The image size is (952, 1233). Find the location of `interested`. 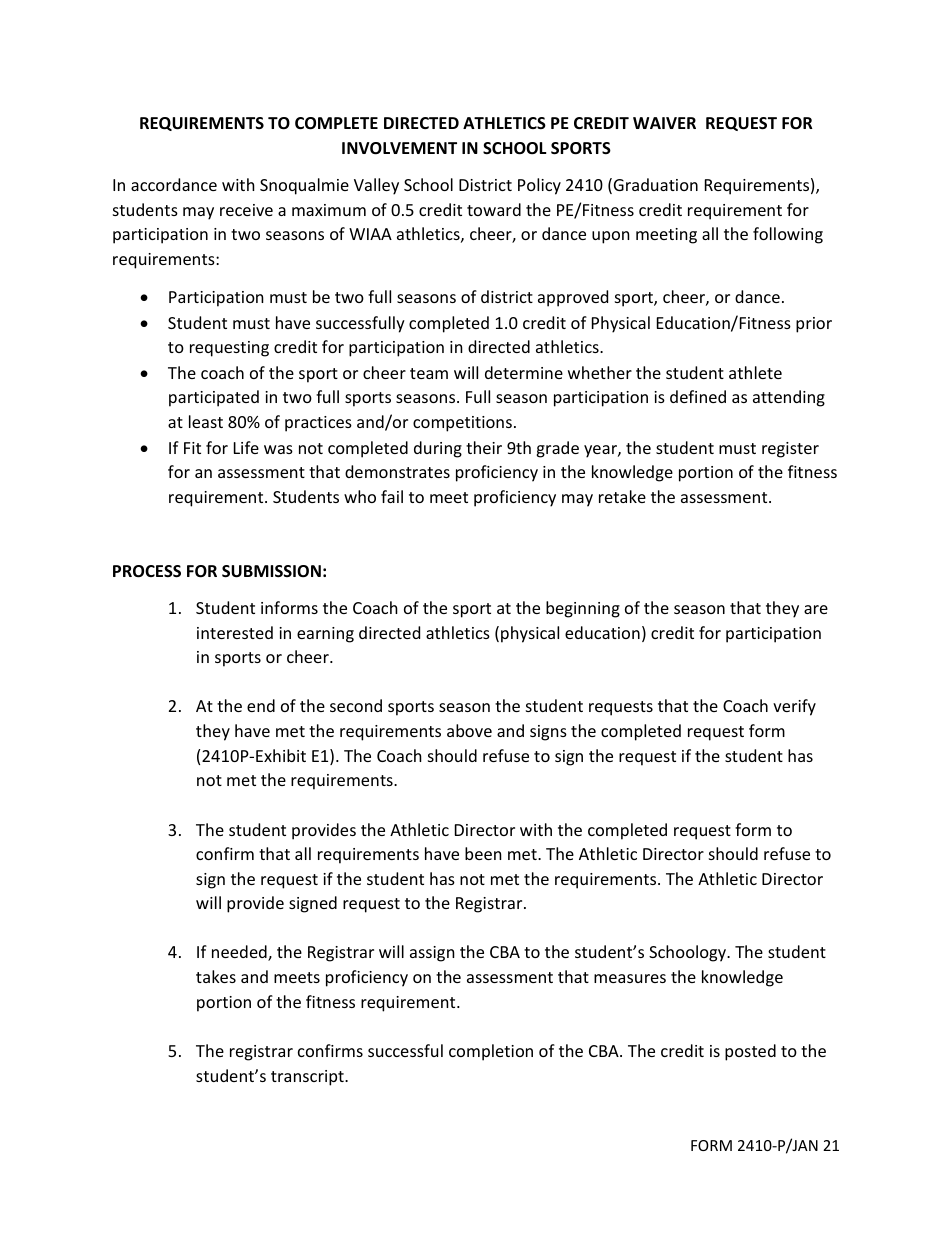

interested is located at coordinates (235, 632).
